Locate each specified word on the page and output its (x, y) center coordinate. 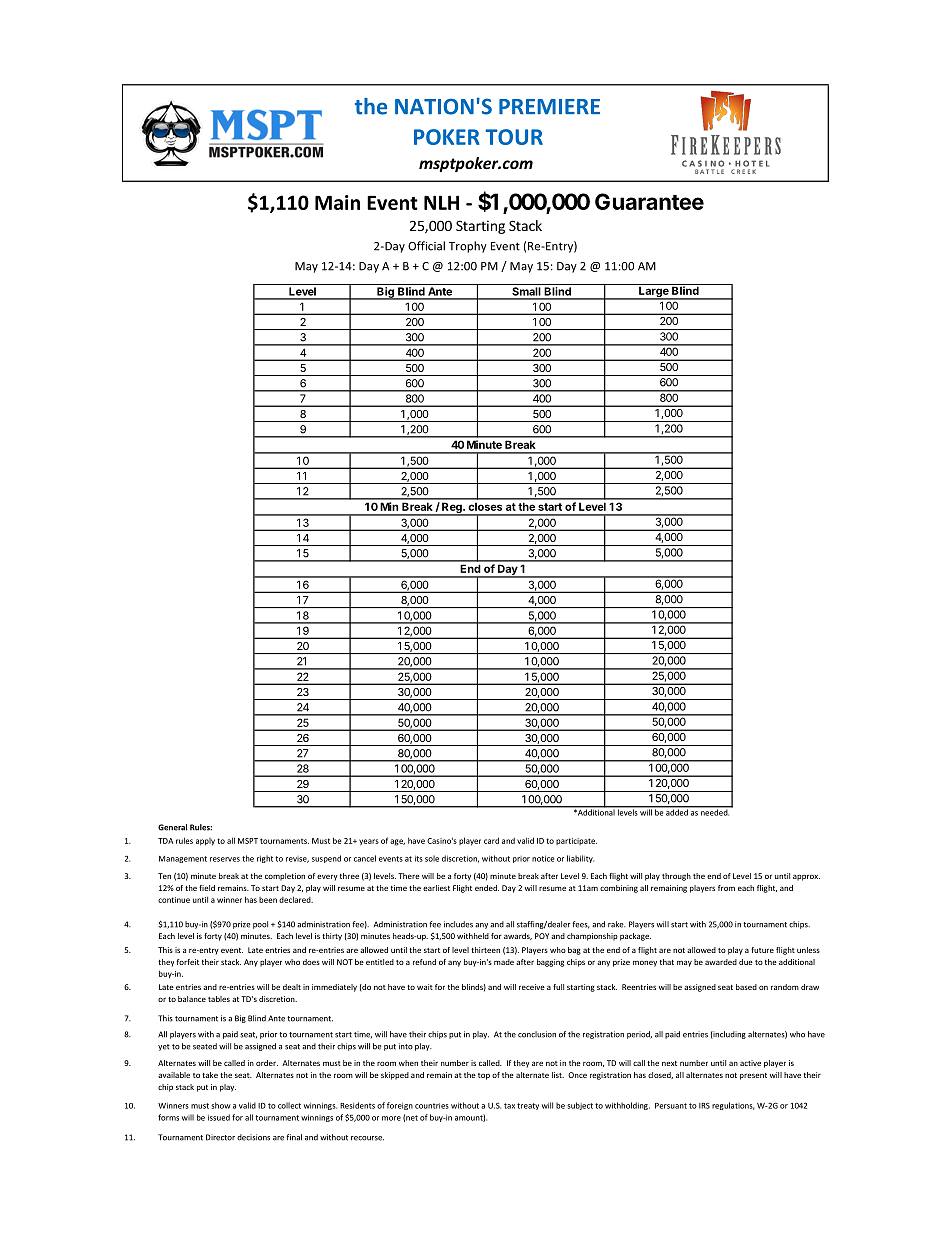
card (491, 840)
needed (714, 811)
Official (426, 246)
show (221, 1105)
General (172, 827)
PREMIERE (549, 107)
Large (654, 291)
